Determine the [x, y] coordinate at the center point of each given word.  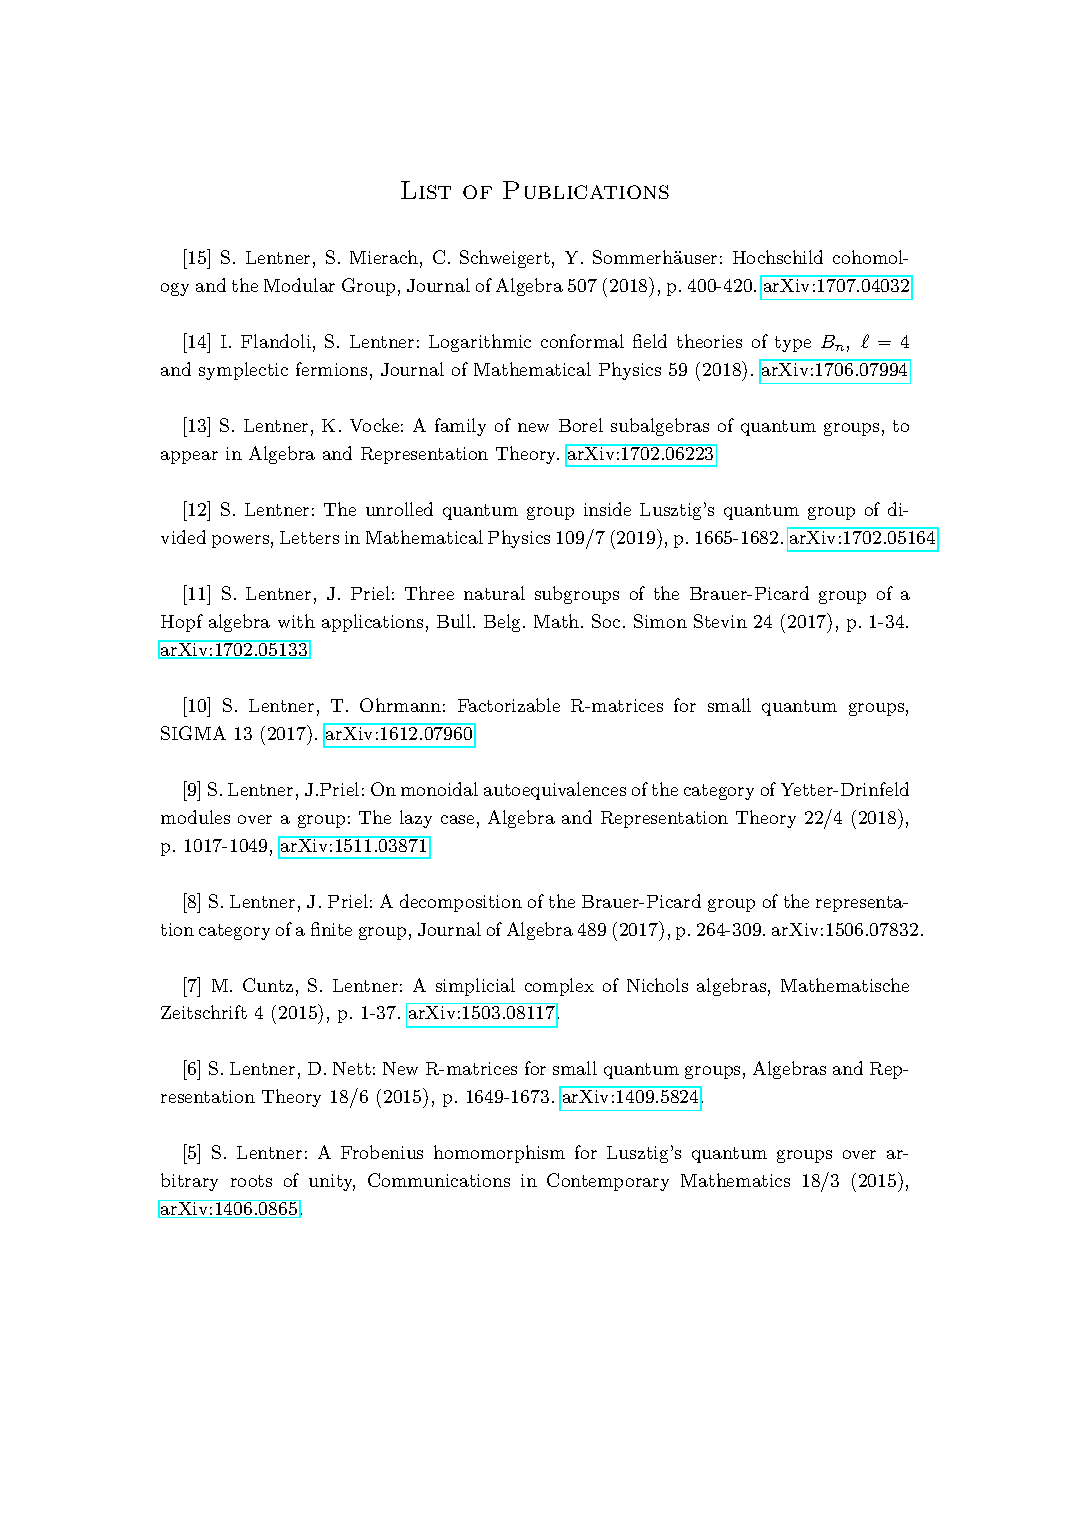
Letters [309, 537]
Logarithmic [480, 343]
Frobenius [382, 1152]
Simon [660, 621]
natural [494, 593]
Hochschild [778, 257]
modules [195, 817]
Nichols [657, 985]
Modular [299, 285]
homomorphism [499, 1154]
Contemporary [608, 1182]
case [457, 819]
